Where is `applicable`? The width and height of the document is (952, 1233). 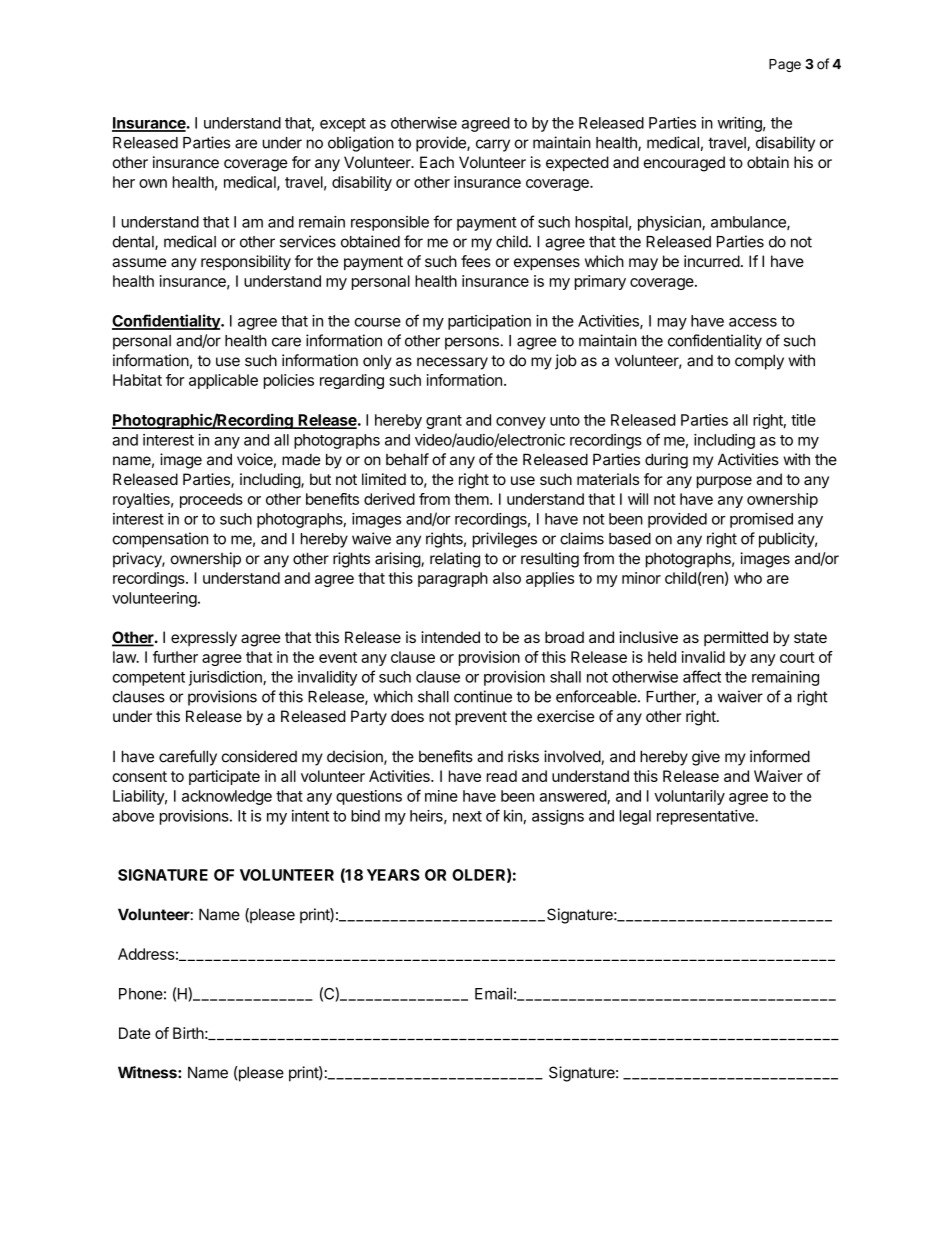
applicable is located at coordinates (223, 381).
